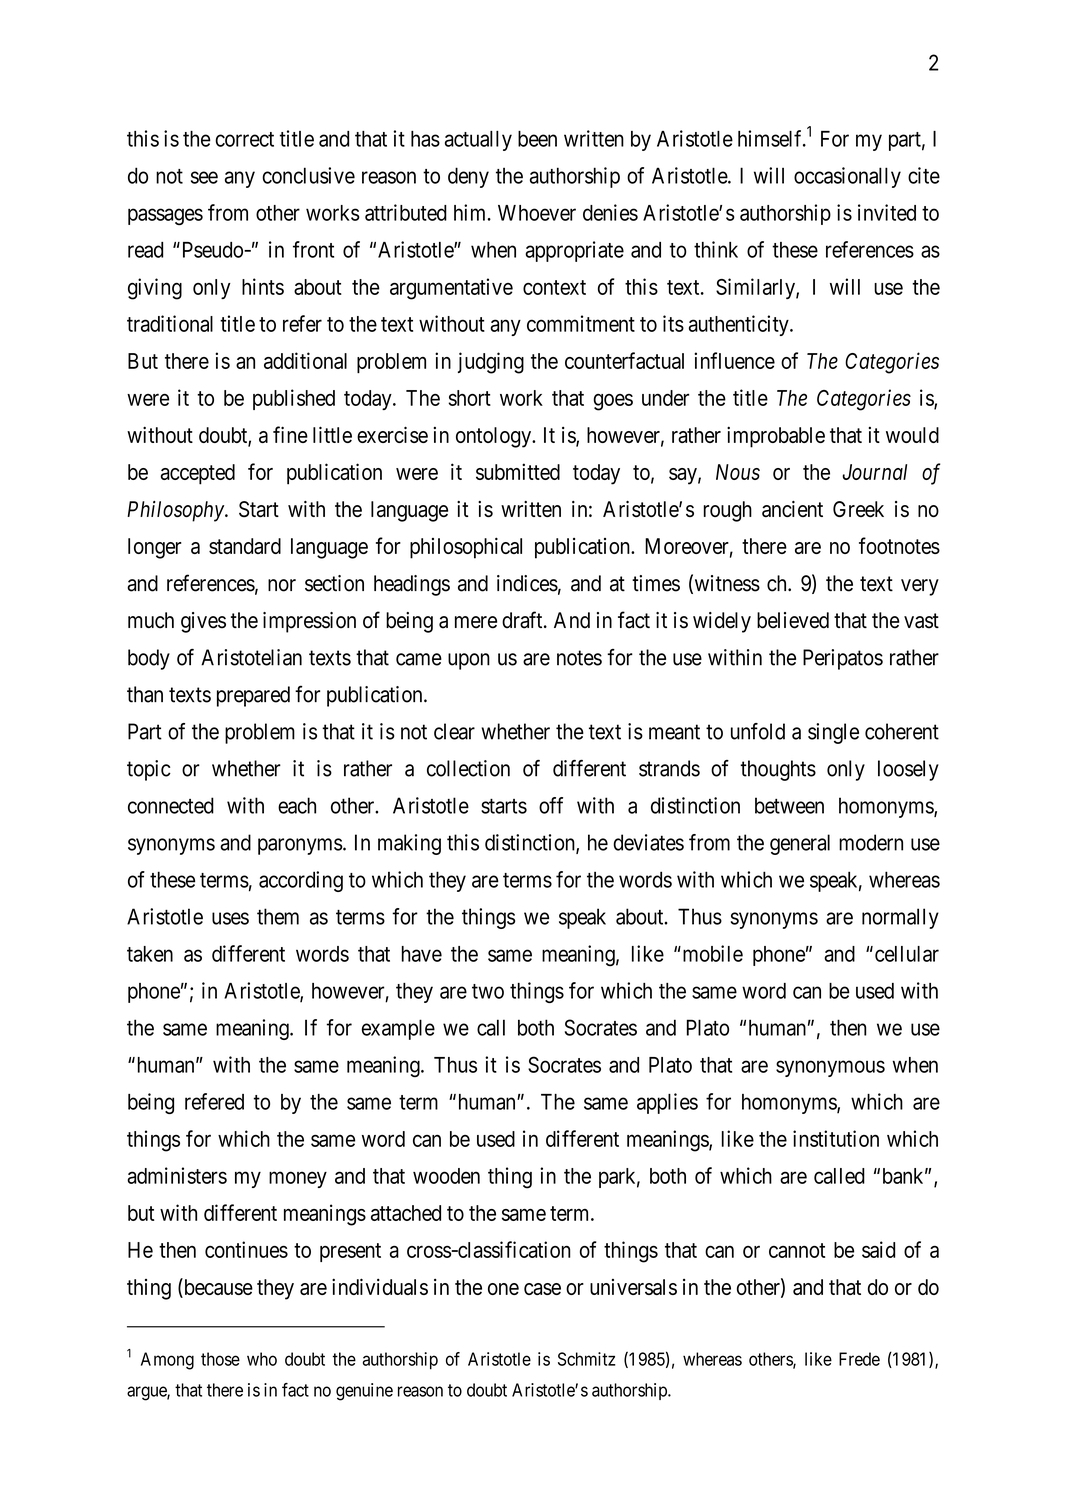 Image resolution: width=1065 pixels, height=1507 pixels. Describe the element at coordinates (587, 1359) in the screenshot. I see `Schmitz` at that location.
